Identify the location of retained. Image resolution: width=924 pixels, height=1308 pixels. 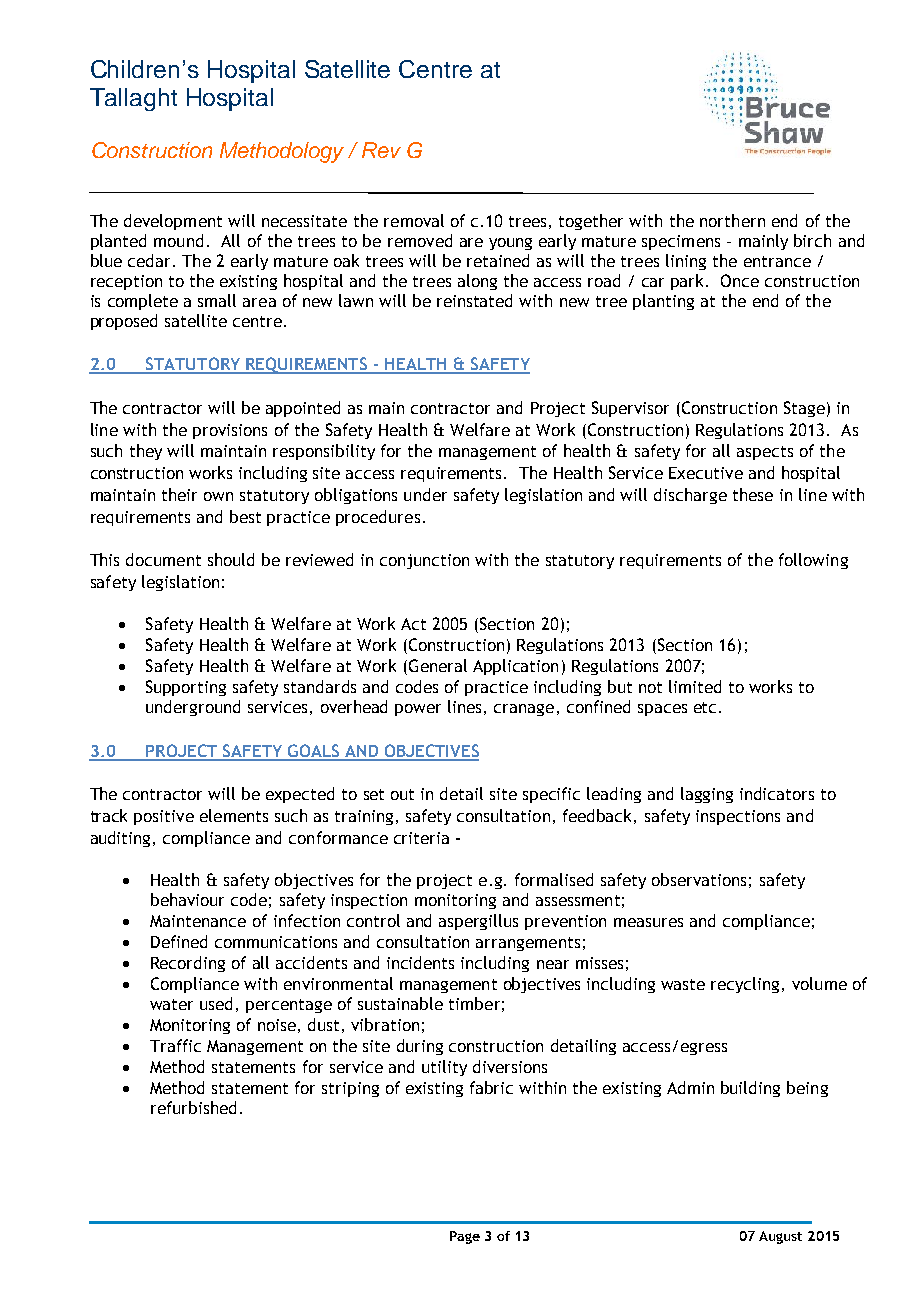
(498, 260).
